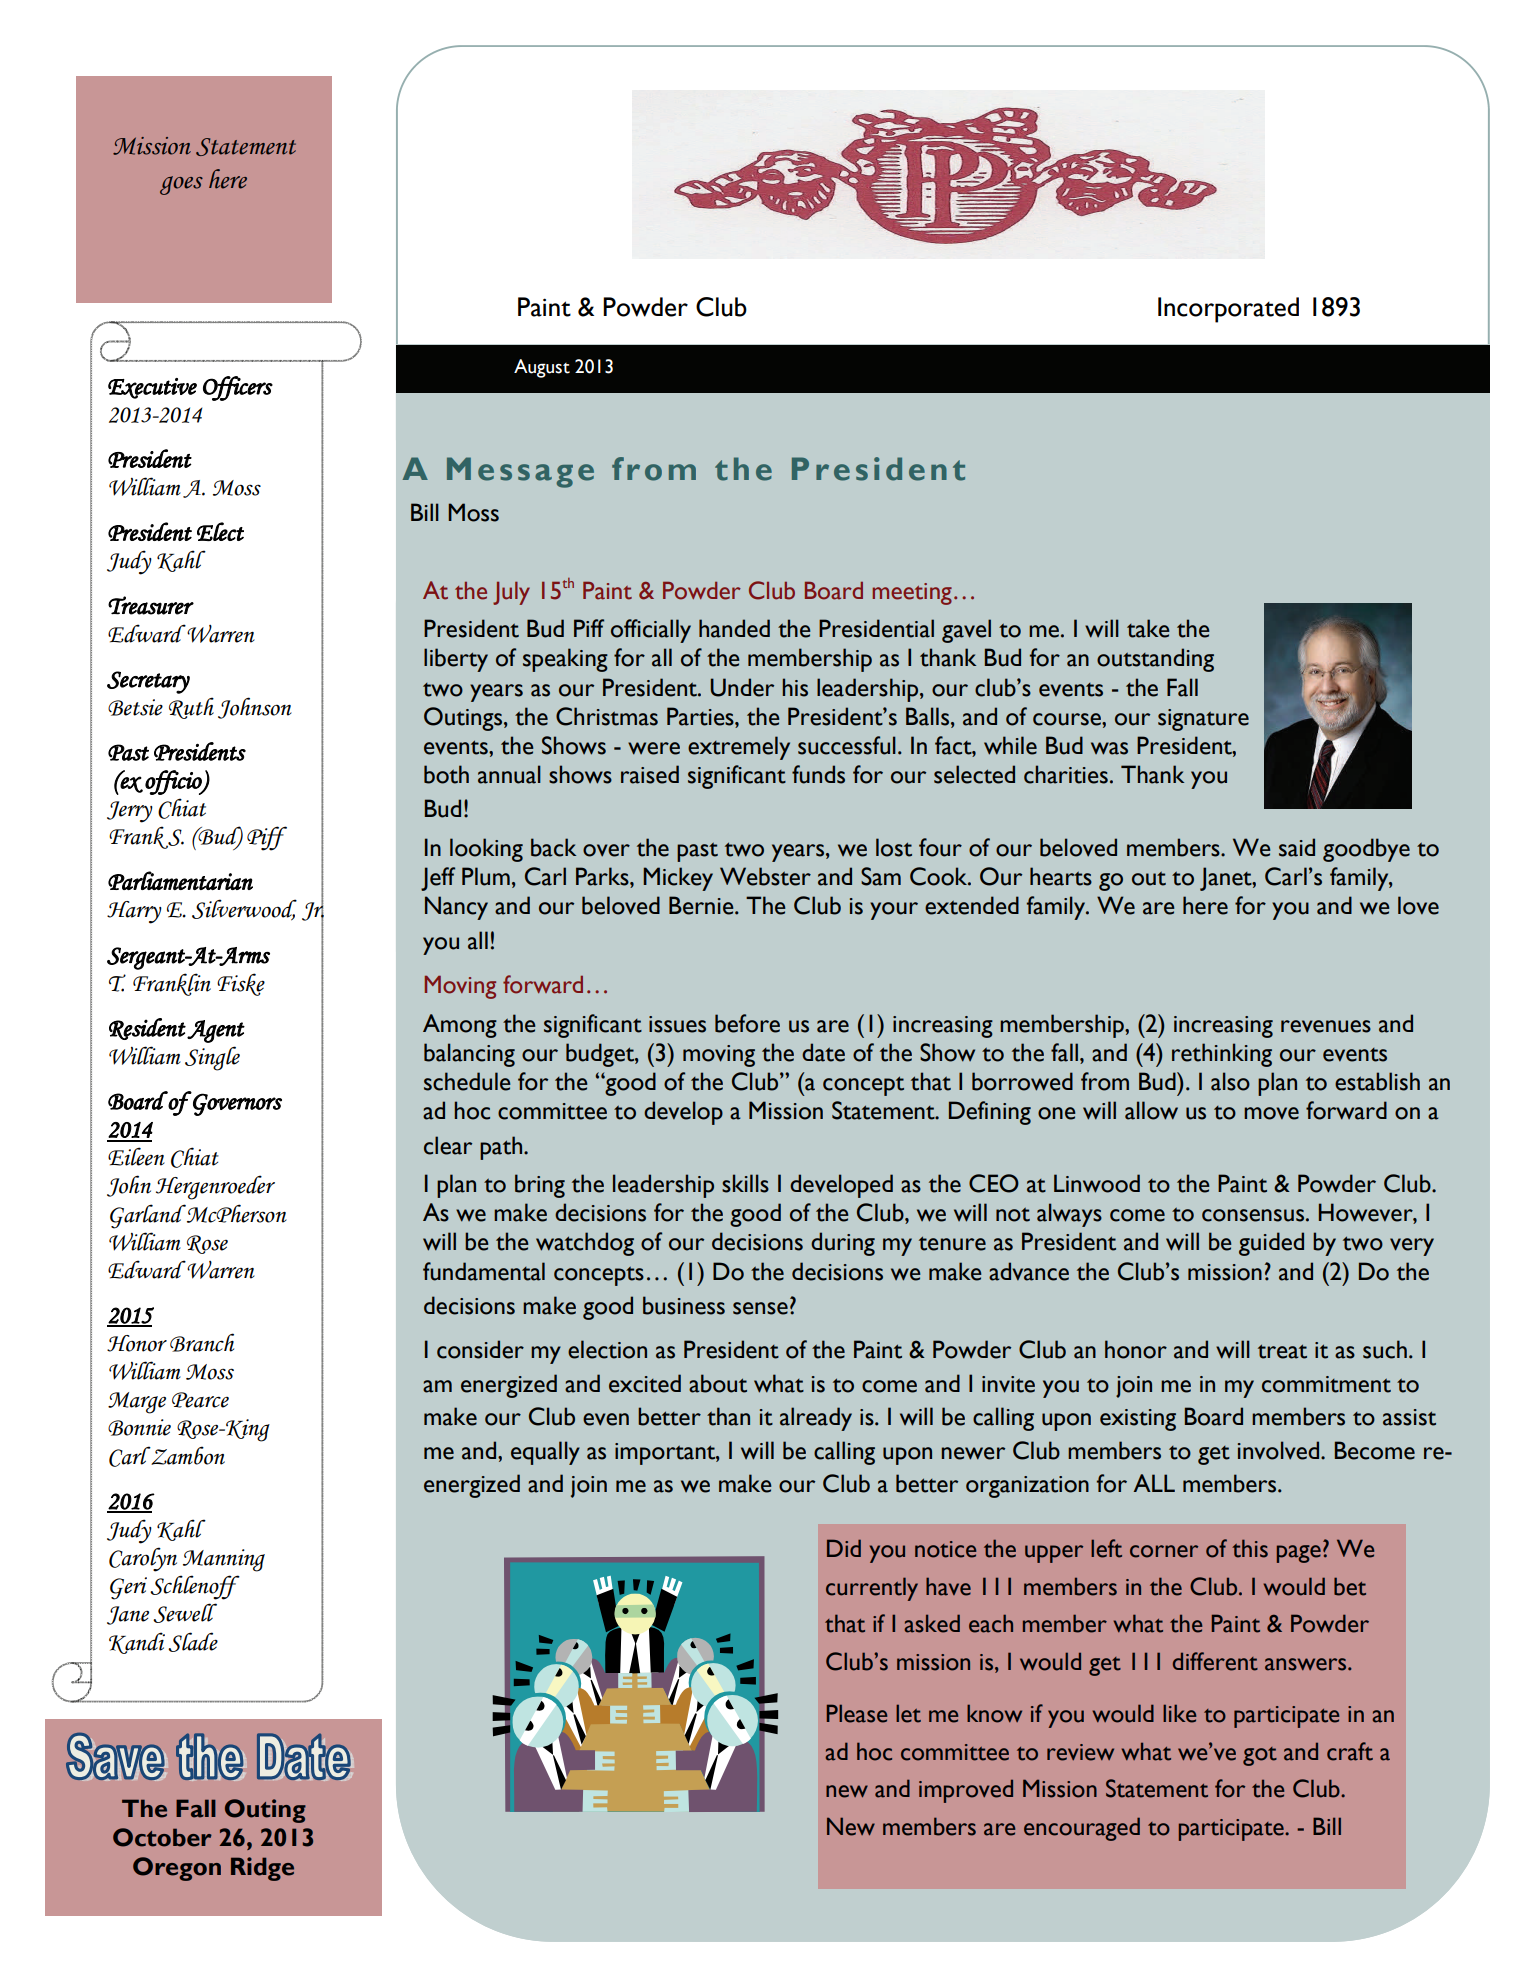 This page has height=1987, width=1535. What do you see at coordinates (1260, 1756) in the page?
I see `got` at bounding box center [1260, 1756].
